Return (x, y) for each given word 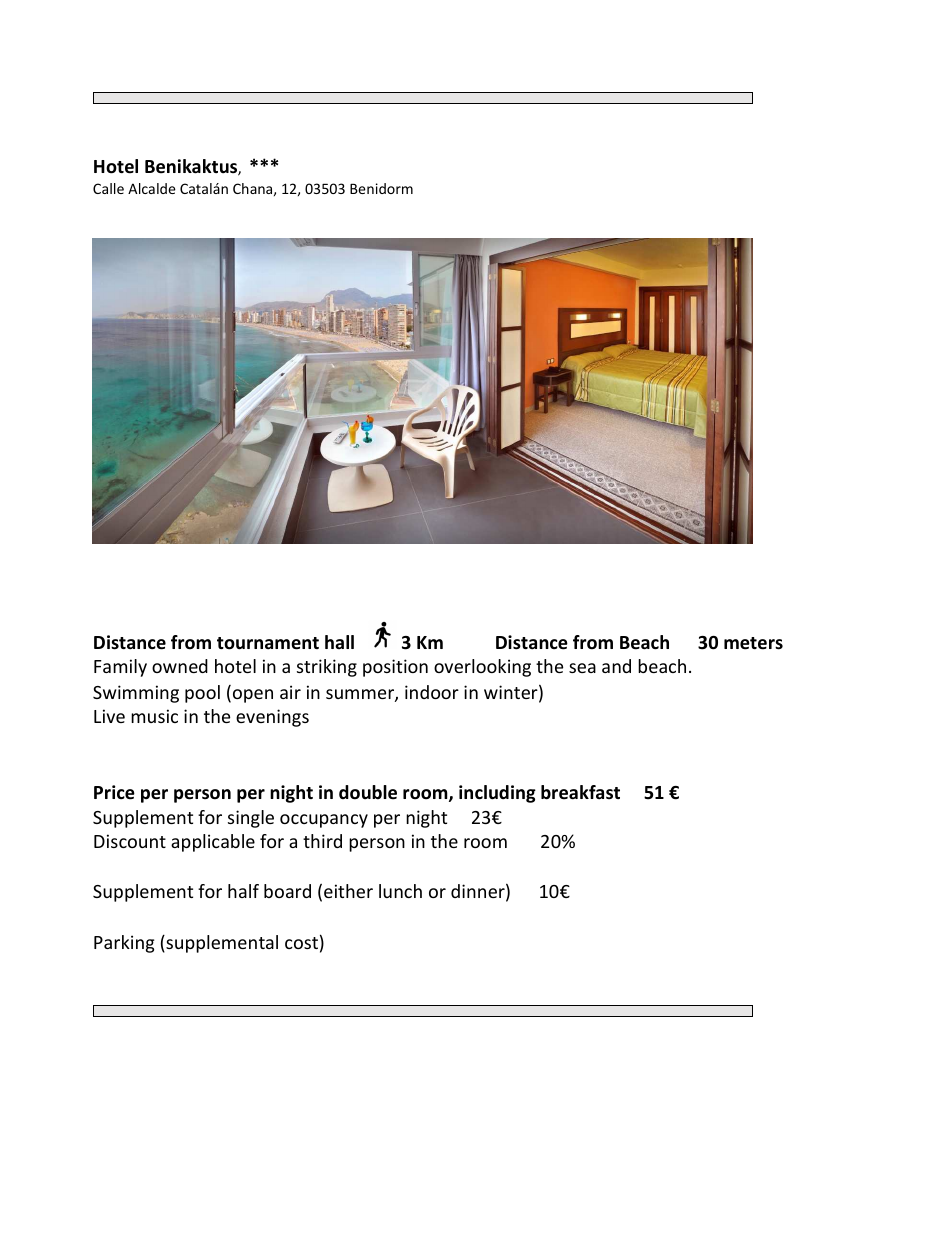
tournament (268, 643)
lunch (400, 891)
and (616, 666)
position (395, 668)
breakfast (580, 792)
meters (753, 643)
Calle (108, 188)
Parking (124, 944)
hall (339, 642)
